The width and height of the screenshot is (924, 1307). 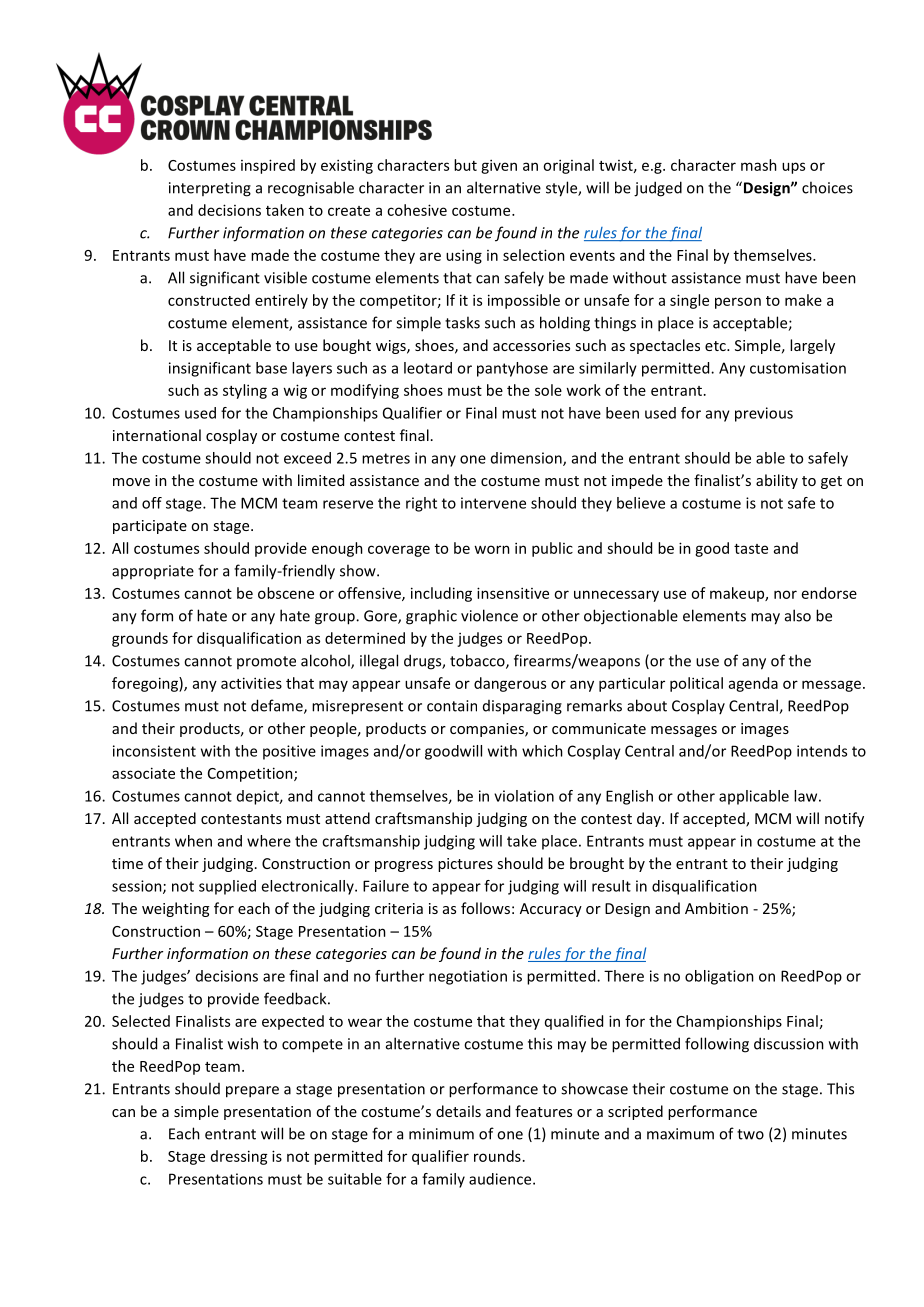 What do you see at coordinates (512, 369) in the screenshot?
I see `pantyhose` at bounding box center [512, 369].
